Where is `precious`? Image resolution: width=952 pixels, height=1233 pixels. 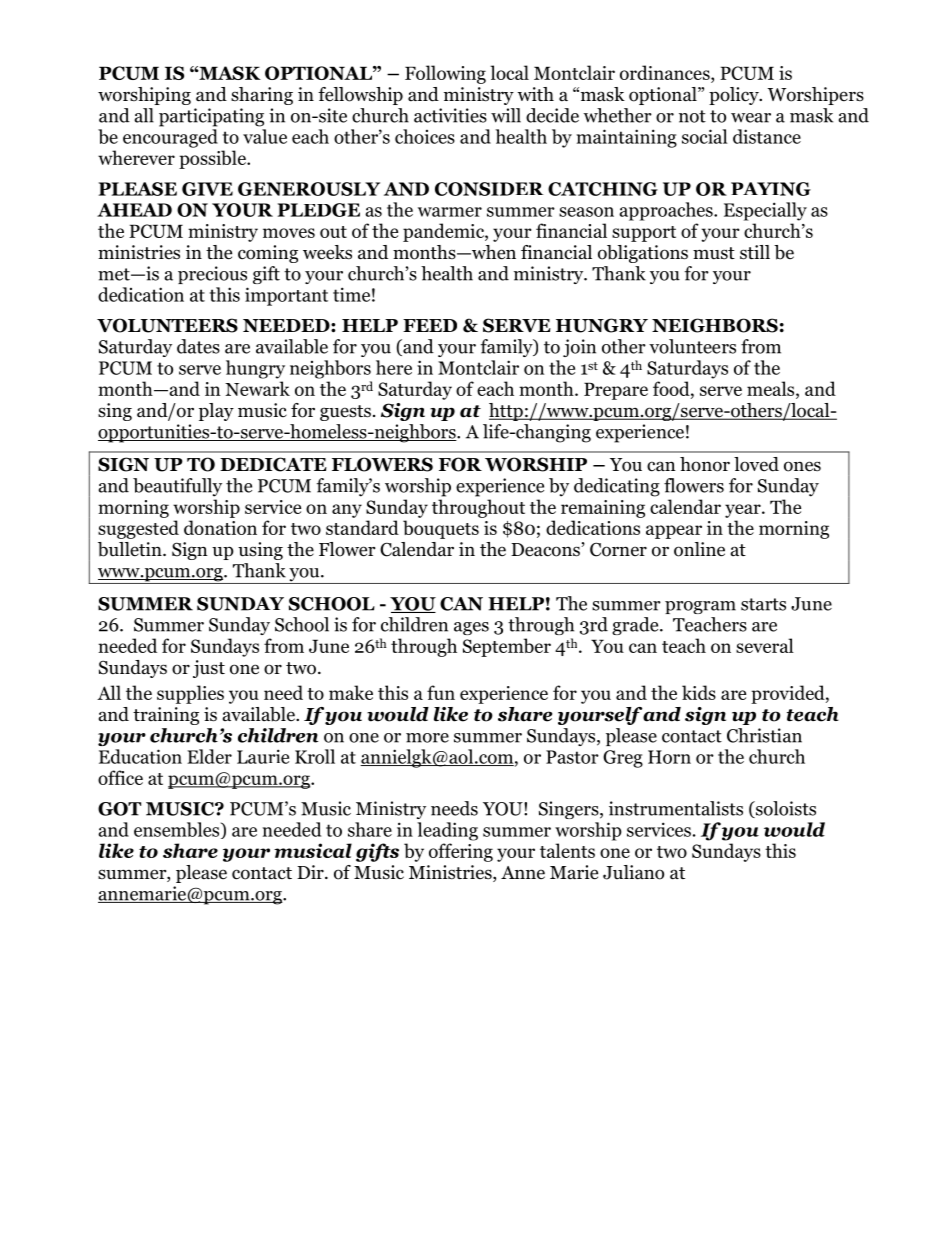
precious is located at coordinates (212, 275).
